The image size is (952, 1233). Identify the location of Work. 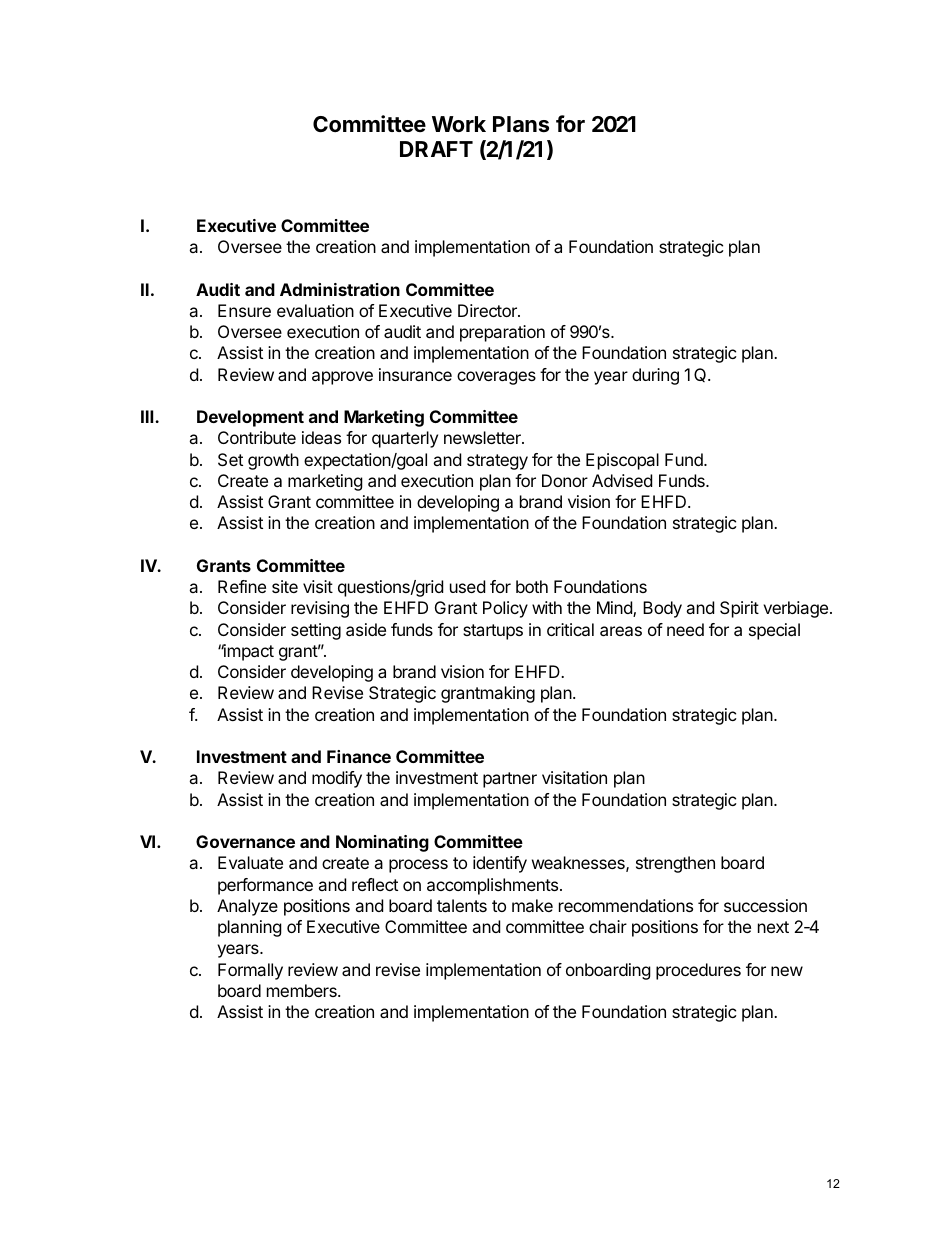
(459, 124).
